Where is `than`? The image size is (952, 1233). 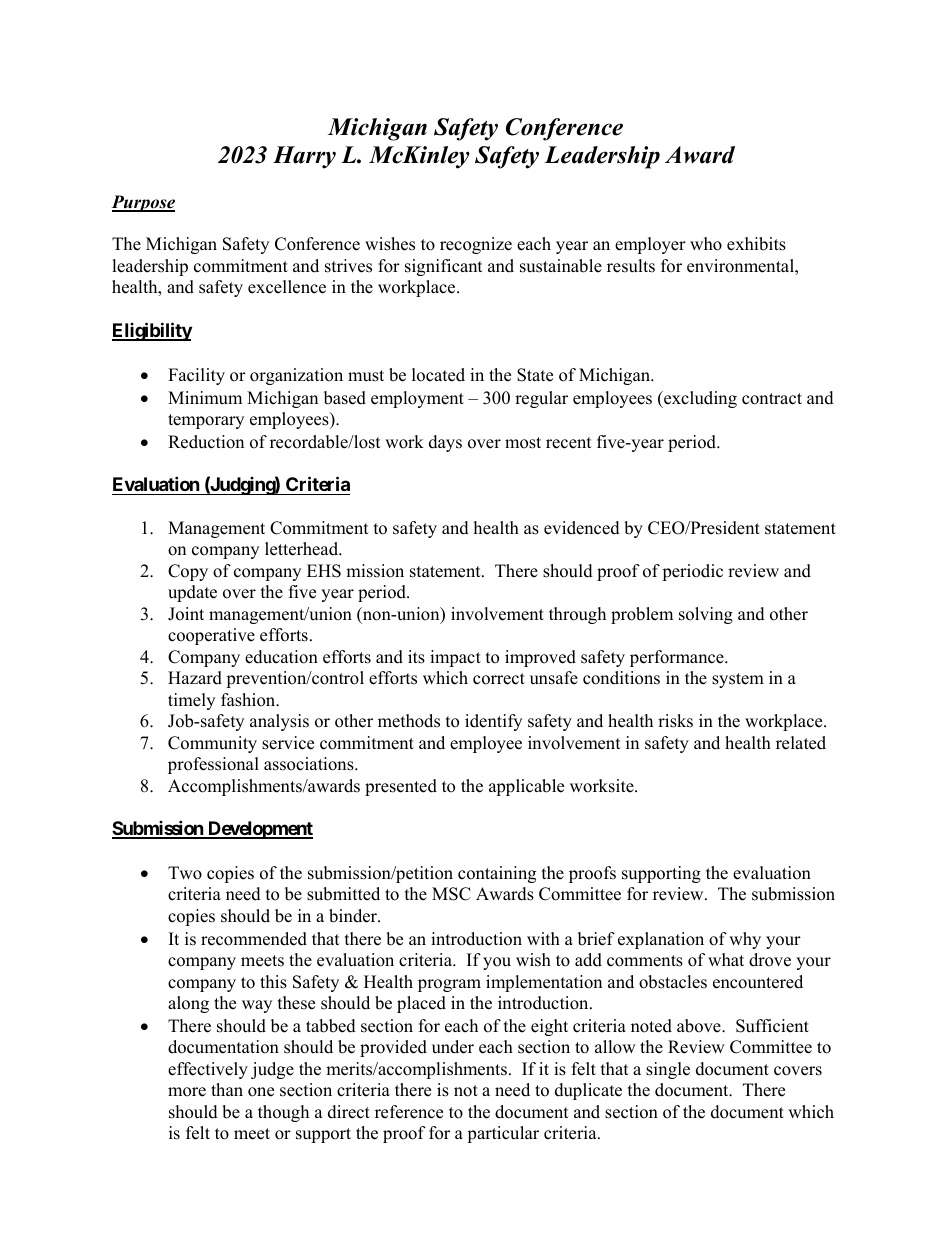
than is located at coordinates (227, 1089).
